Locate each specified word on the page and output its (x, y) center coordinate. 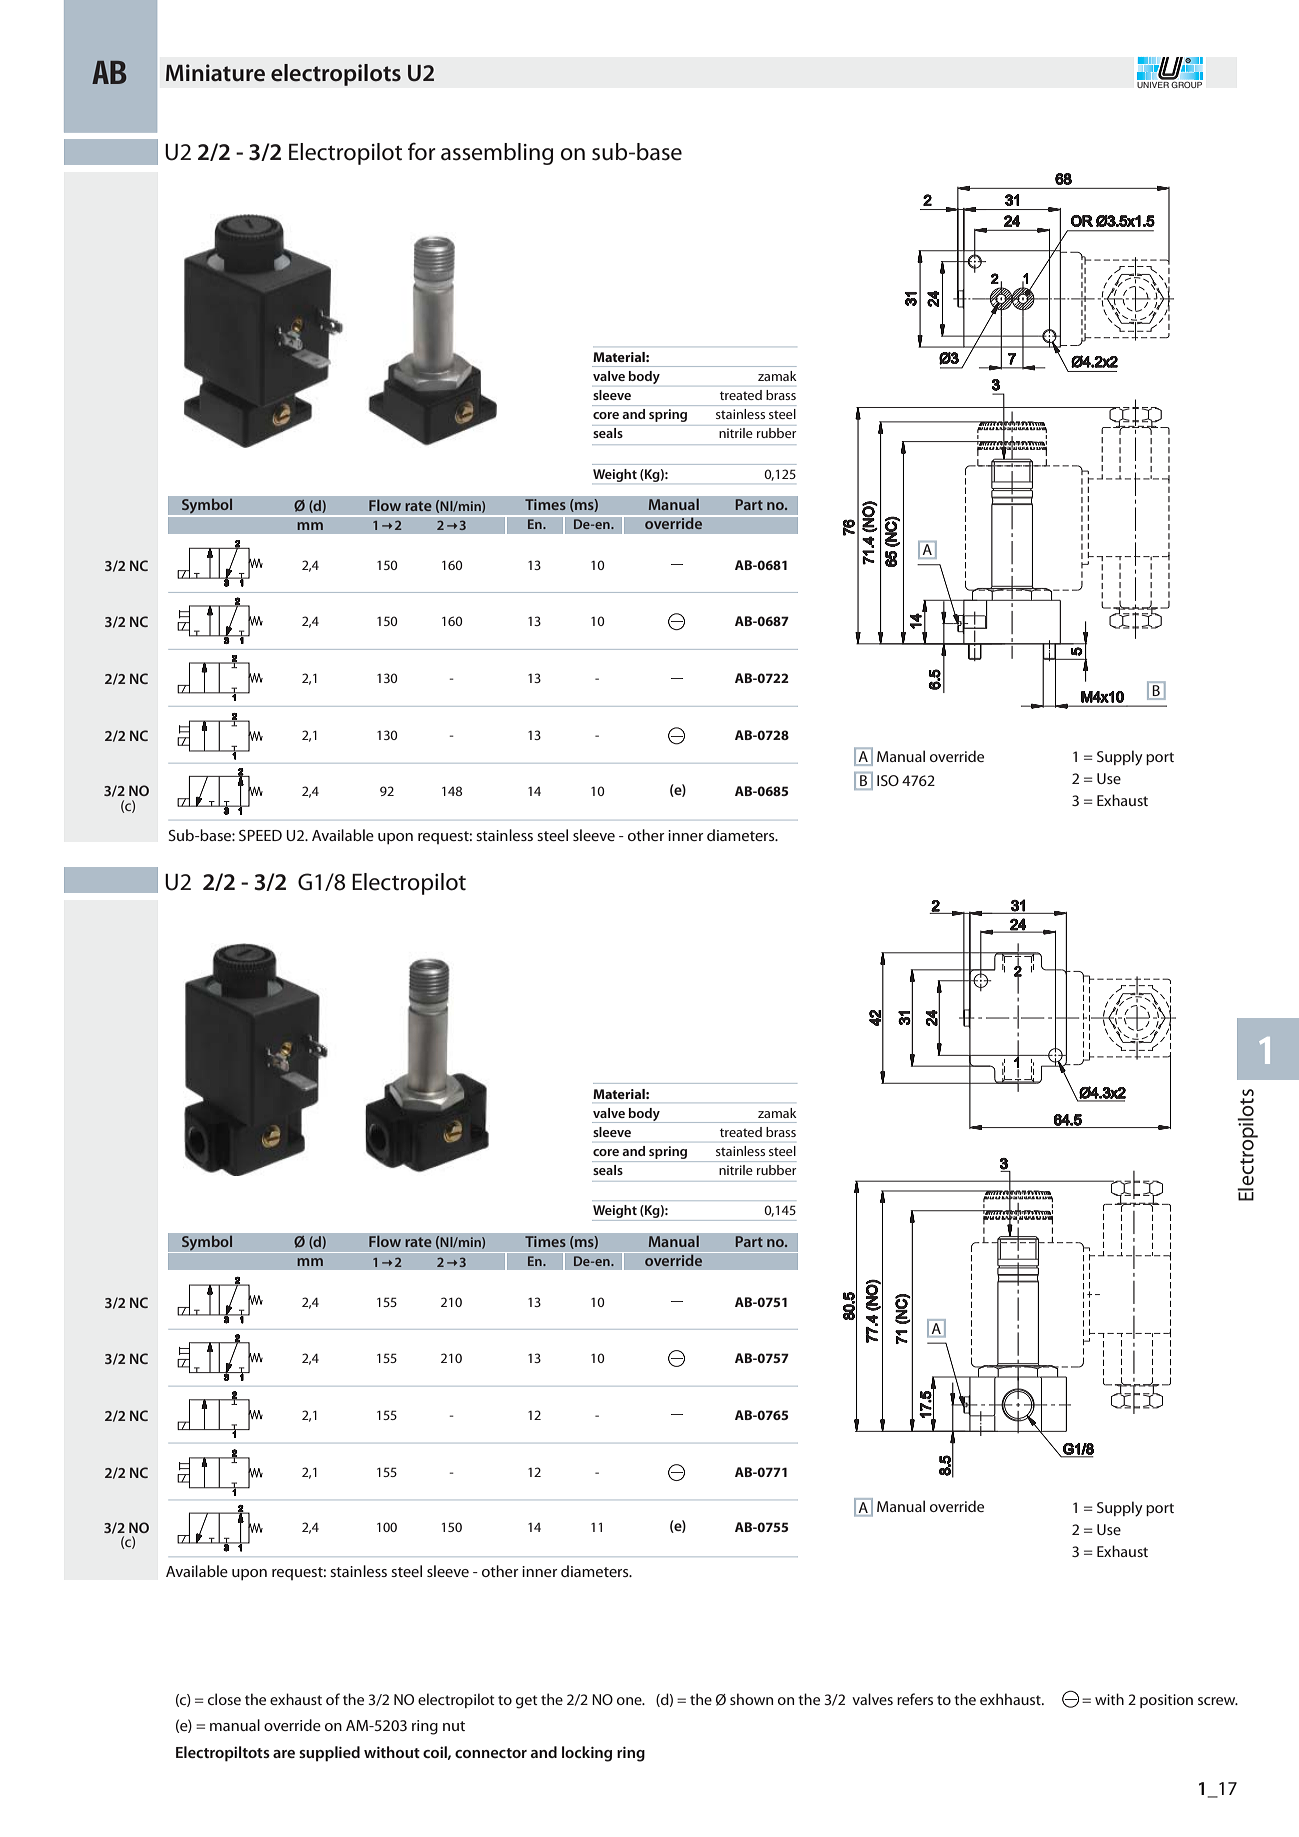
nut (454, 1726)
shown (751, 1699)
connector (491, 1753)
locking (587, 1754)
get (526, 1702)
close (224, 1699)
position (1166, 1701)
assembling (497, 154)
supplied (329, 1754)
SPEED (260, 835)
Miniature (215, 73)
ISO (888, 780)
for (422, 151)
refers (915, 1699)
